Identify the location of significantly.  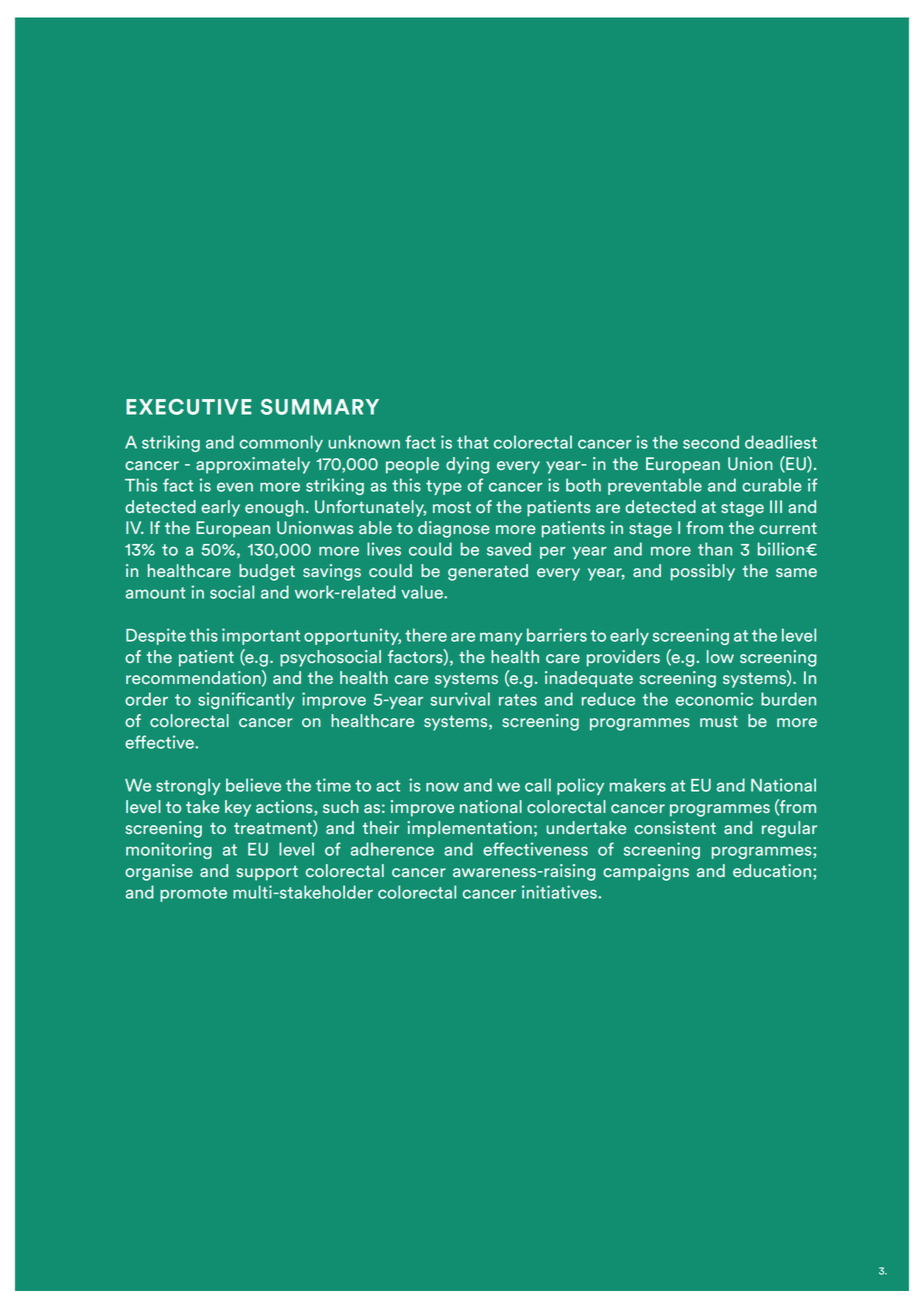
(246, 700).
